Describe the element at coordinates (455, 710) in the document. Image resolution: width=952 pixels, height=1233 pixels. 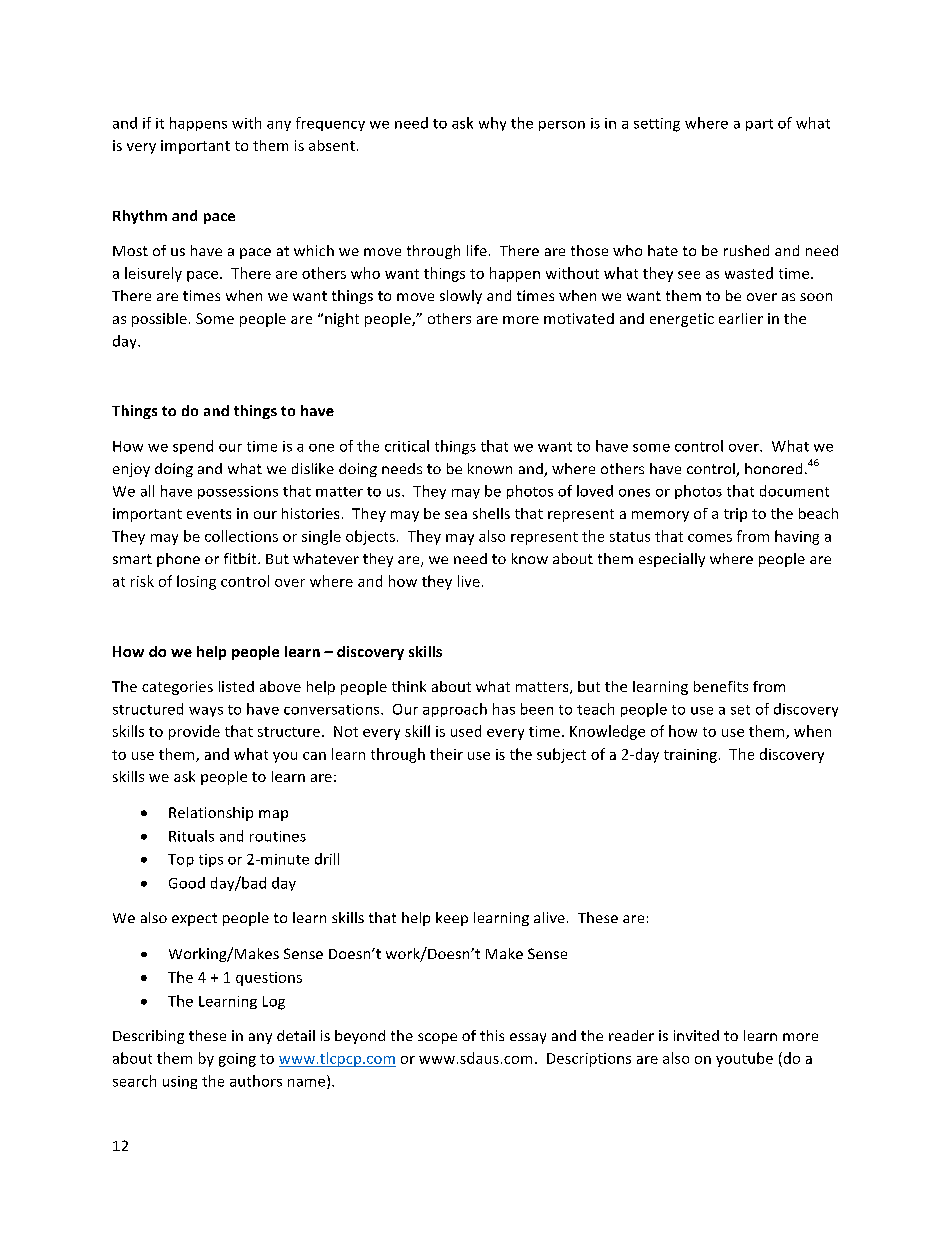
I see `approach` at that location.
